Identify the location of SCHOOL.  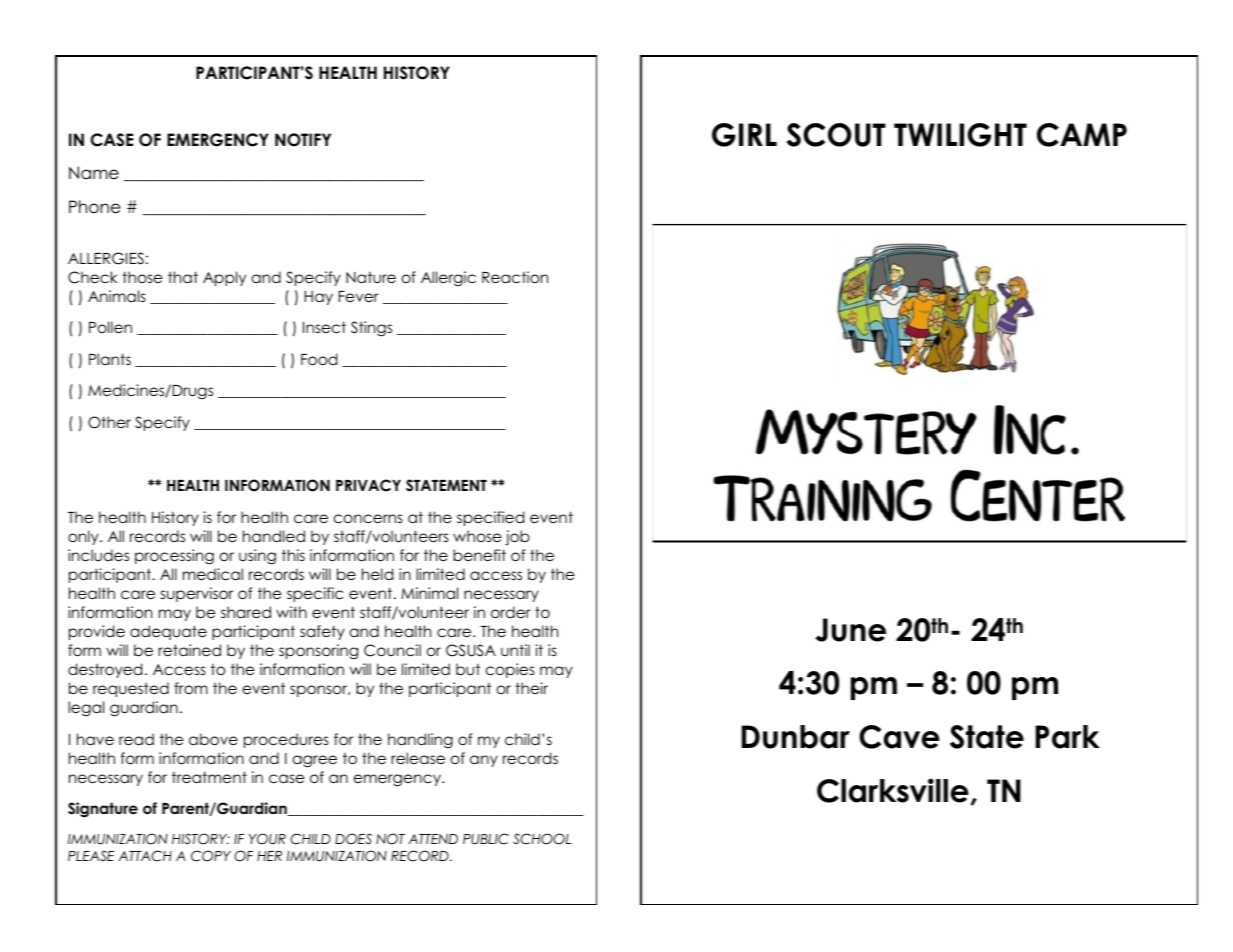
(542, 839).
